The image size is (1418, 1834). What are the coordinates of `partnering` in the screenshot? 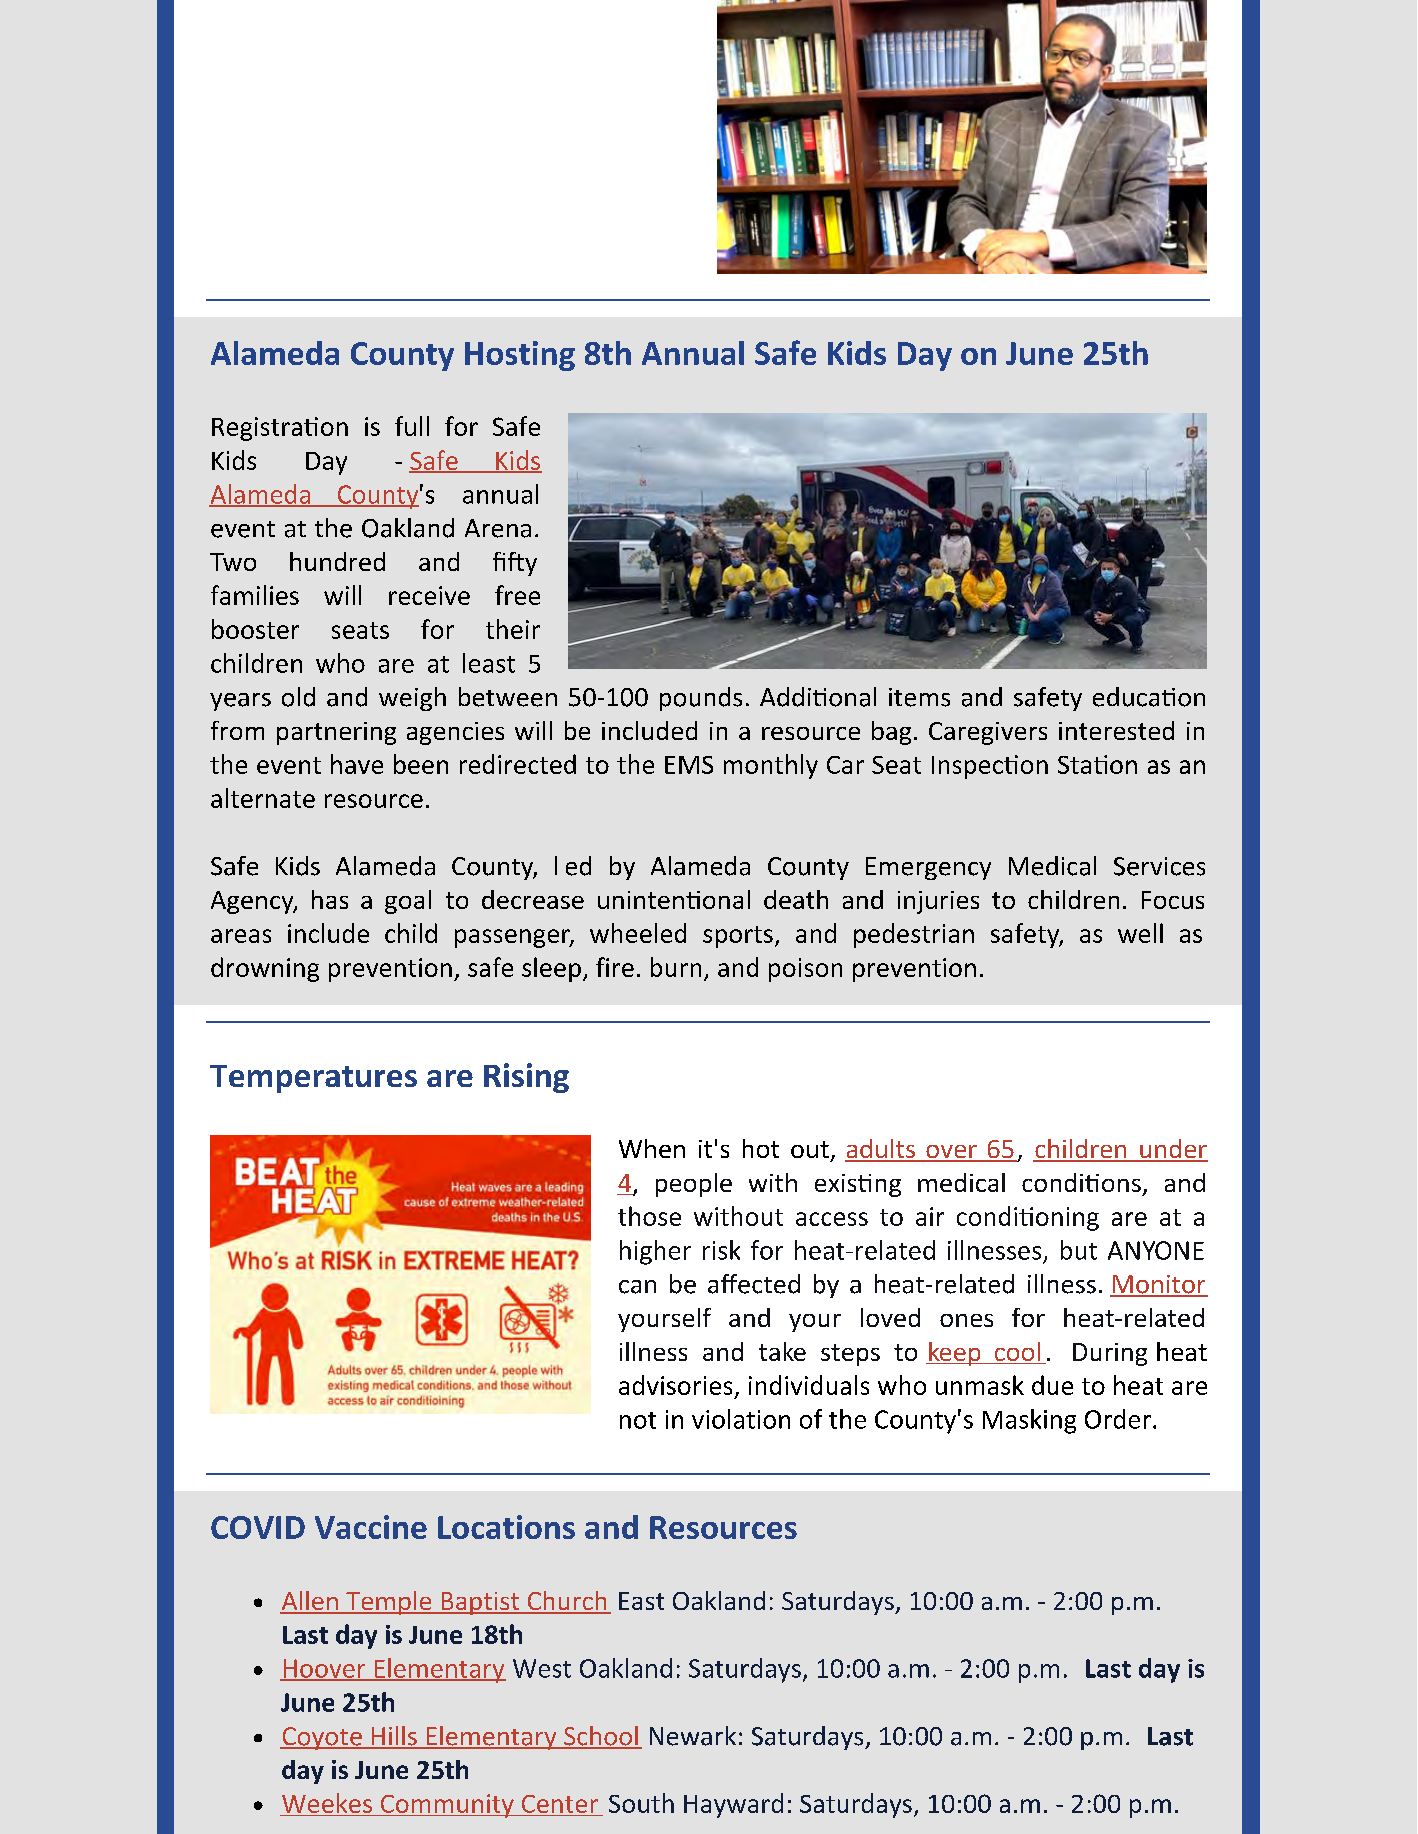 It's located at (336, 733).
